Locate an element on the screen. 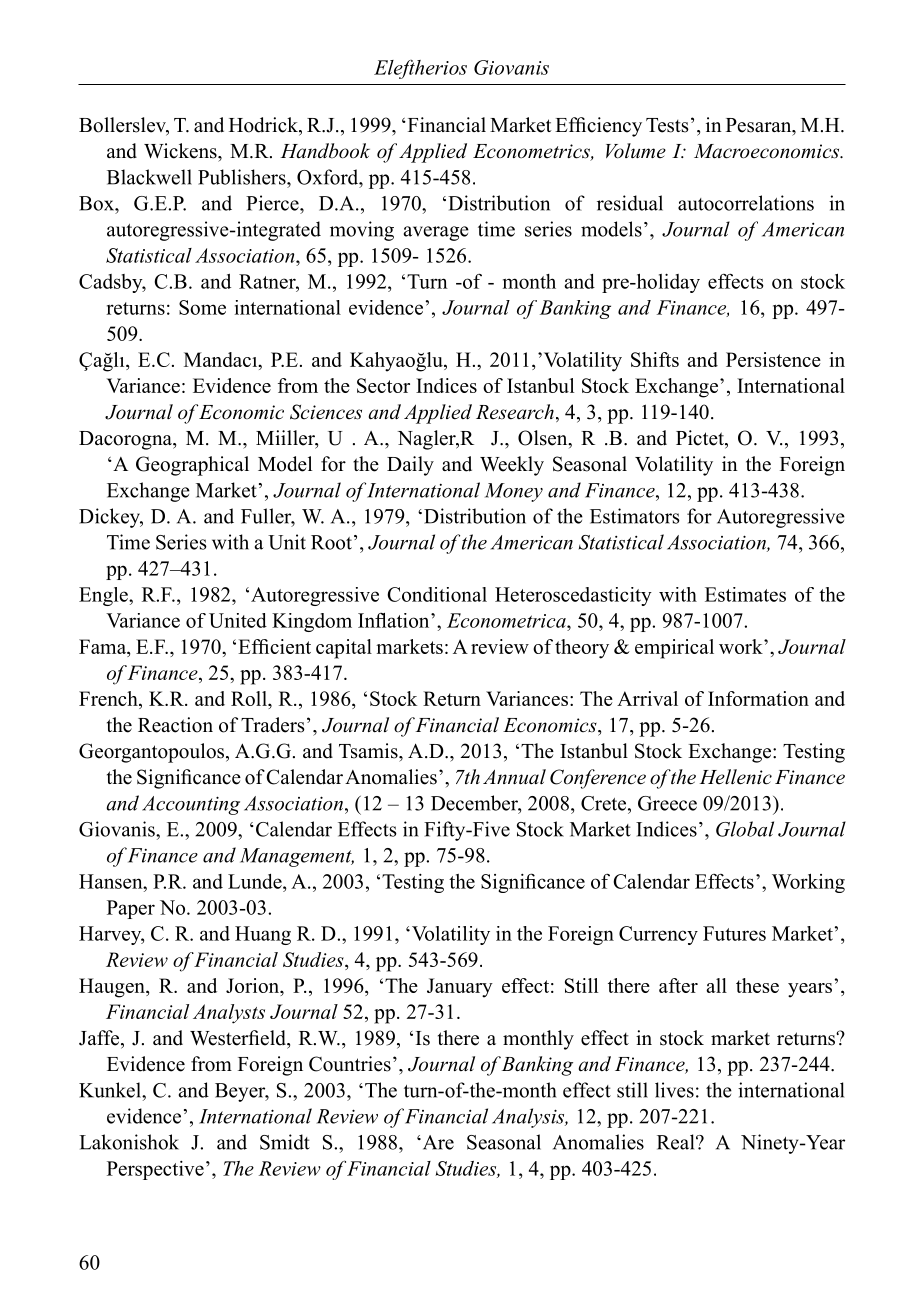 Image resolution: width=924 pixels, height=1308 pixels. Sector is located at coordinates (383, 385).
